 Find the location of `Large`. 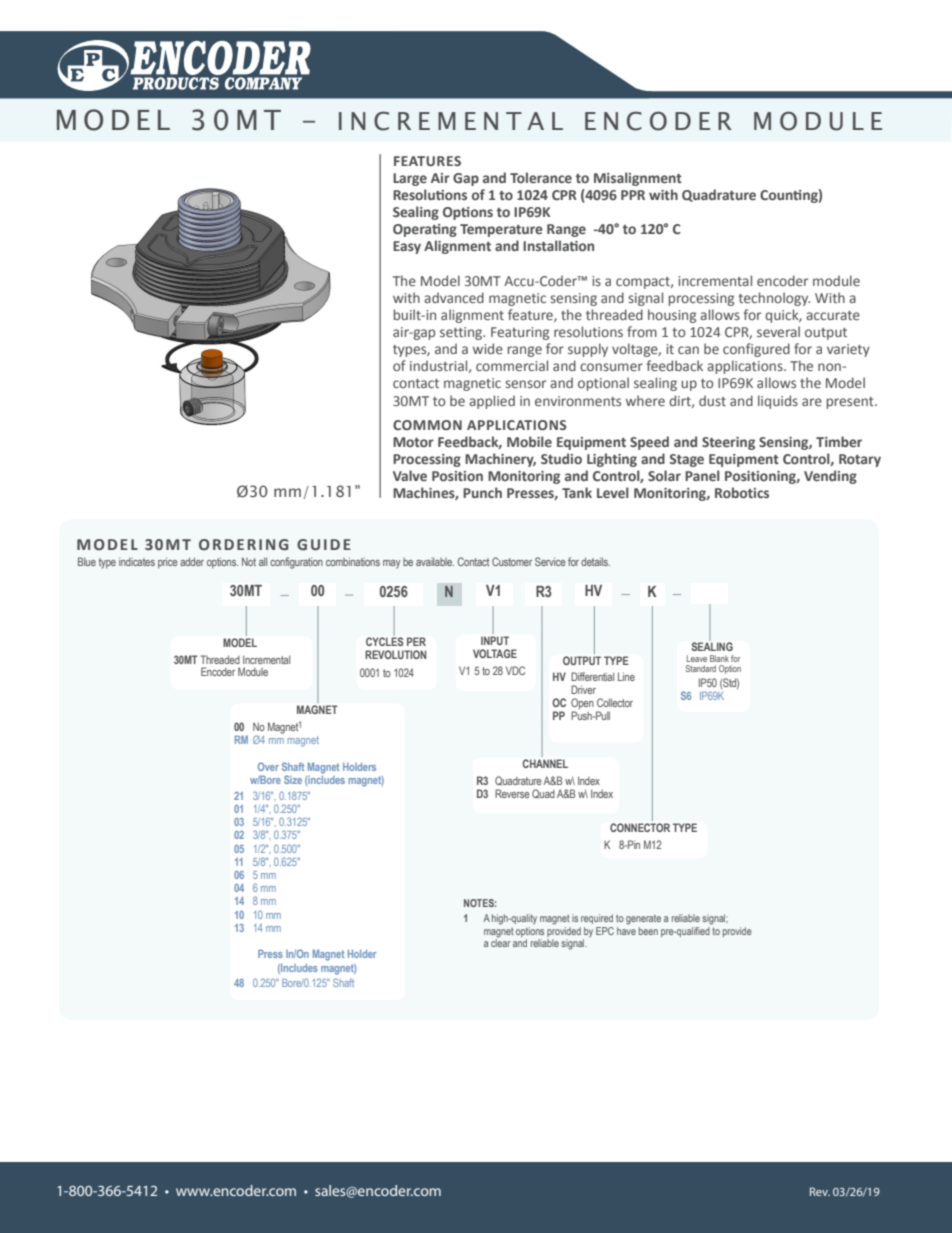

Large is located at coordinates (410, 179).
